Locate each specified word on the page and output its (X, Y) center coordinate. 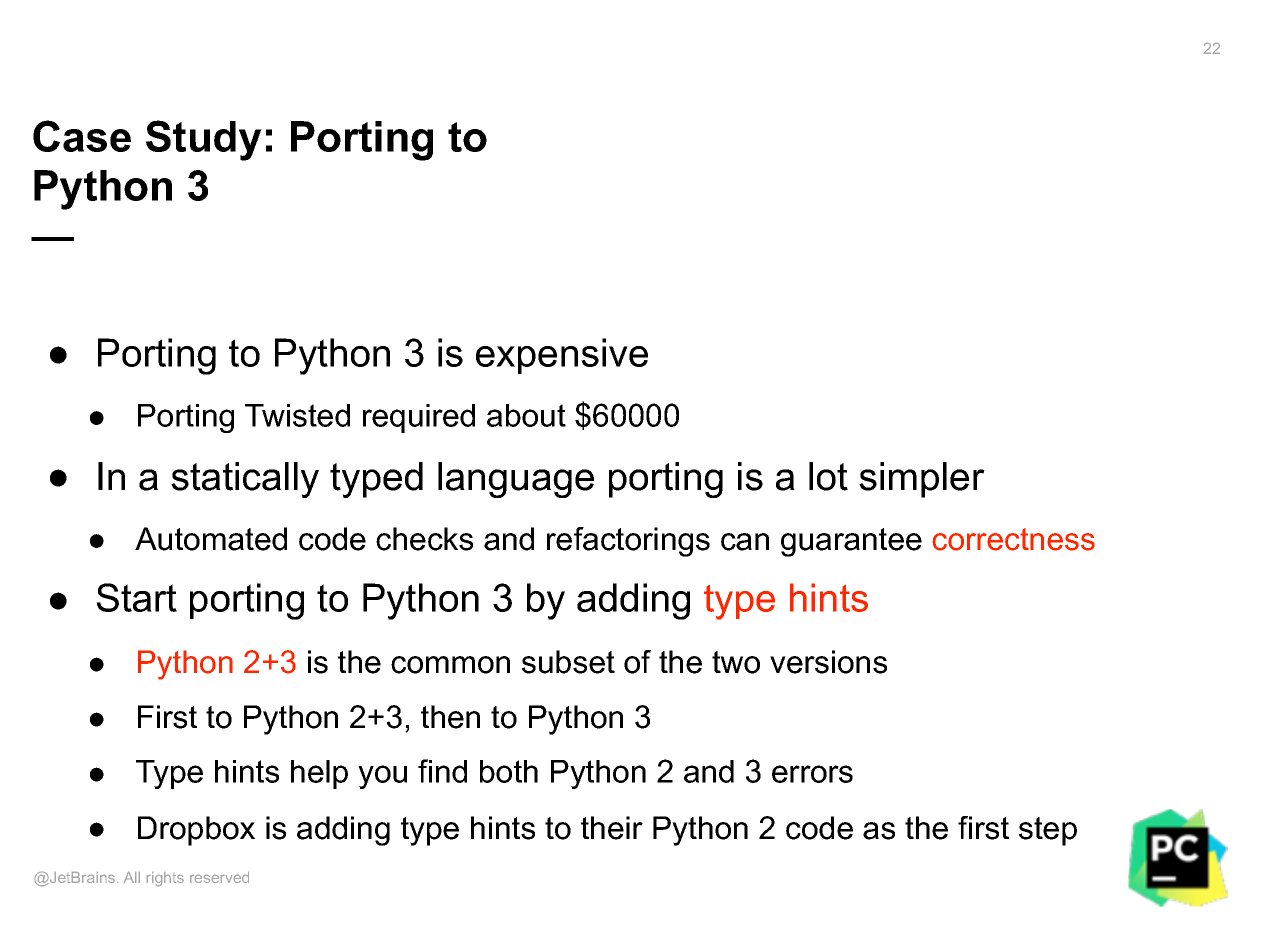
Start (136, 597)
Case (82, 136)
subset (568, 662)
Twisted (297, 415)
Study (204, 140)
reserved (219, 877)
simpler (922, 480)
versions (828, 662)
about (526, 415)
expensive (562, 356)
